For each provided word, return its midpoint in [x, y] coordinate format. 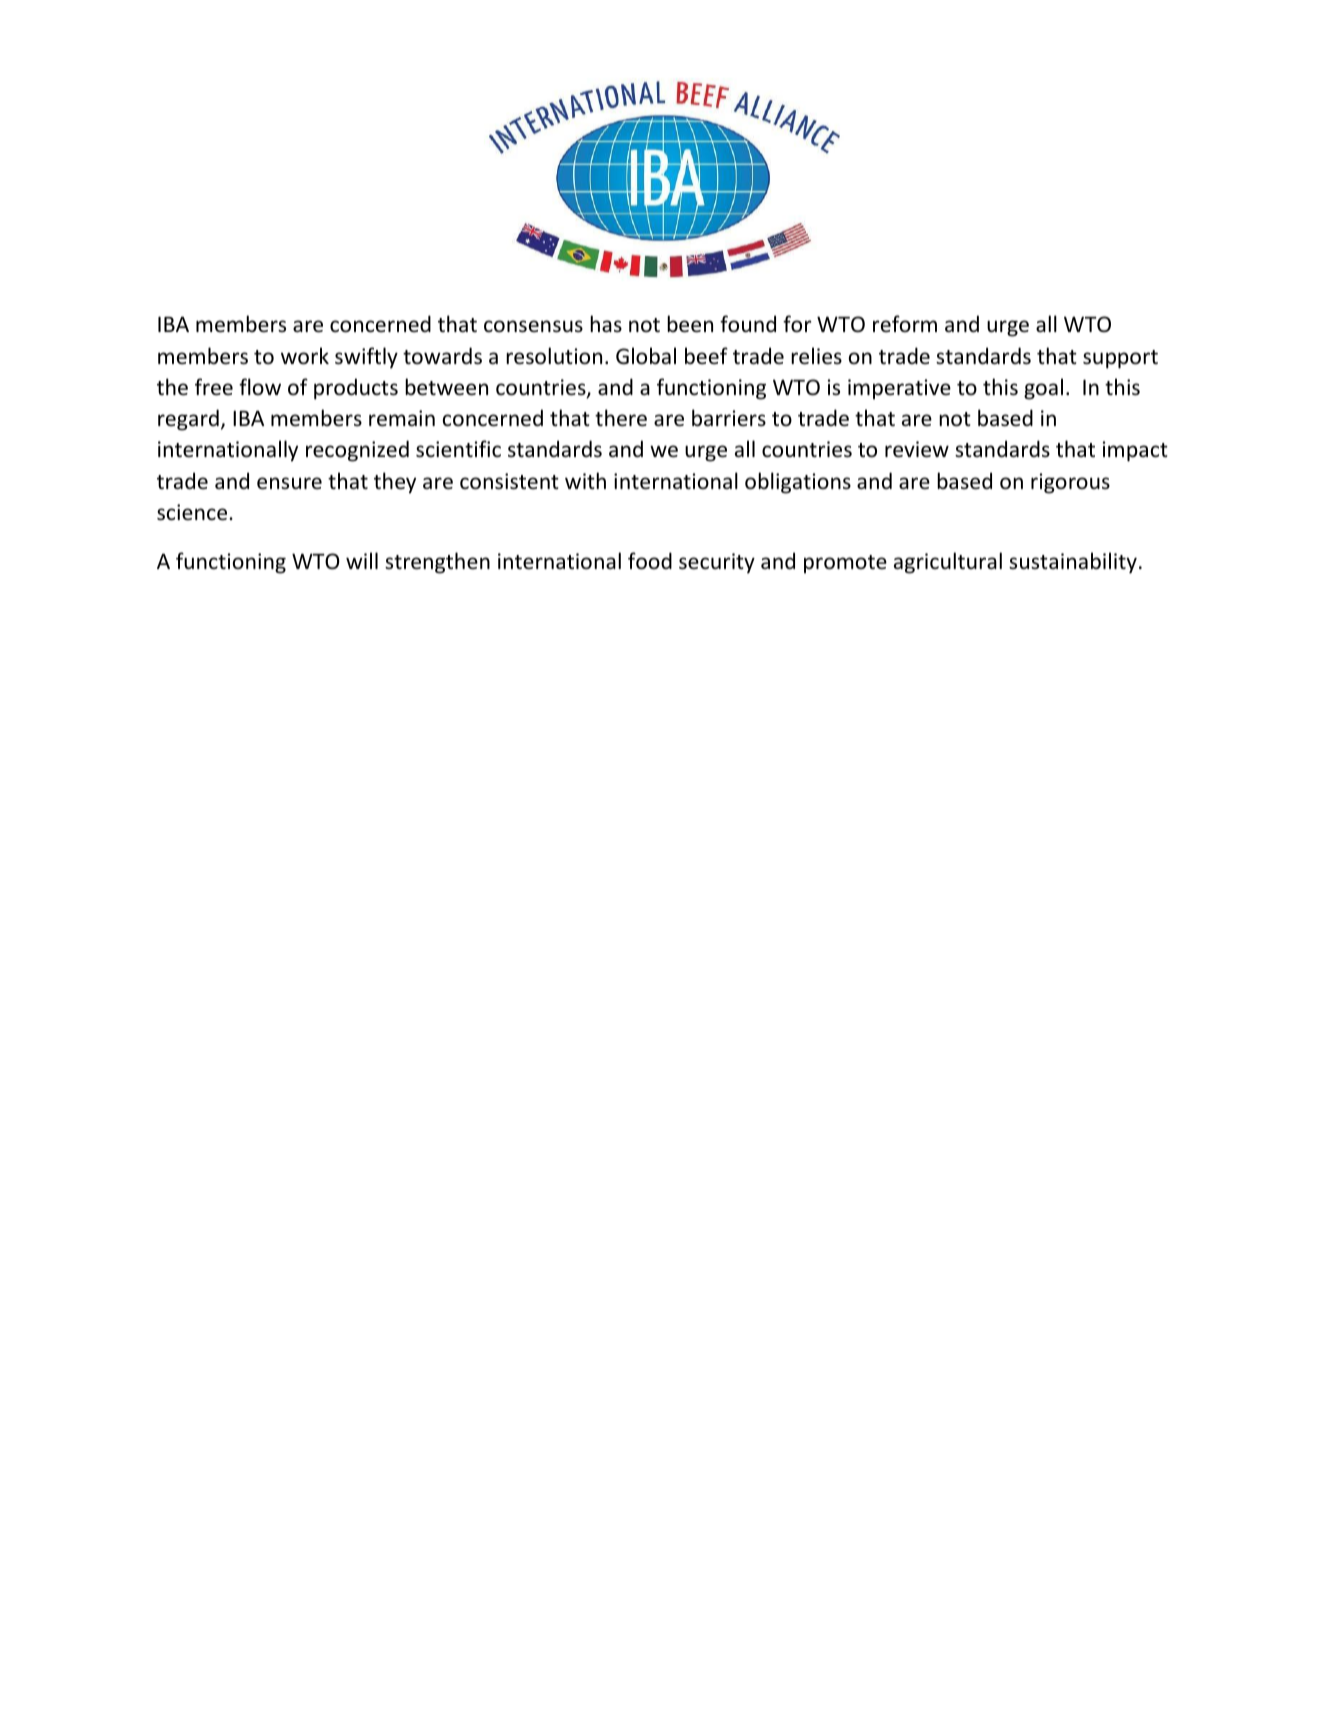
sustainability [1073, 563]
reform [905, 323]
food [650, 561]
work [305, 356]
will [362, 560]
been [690, 324]
